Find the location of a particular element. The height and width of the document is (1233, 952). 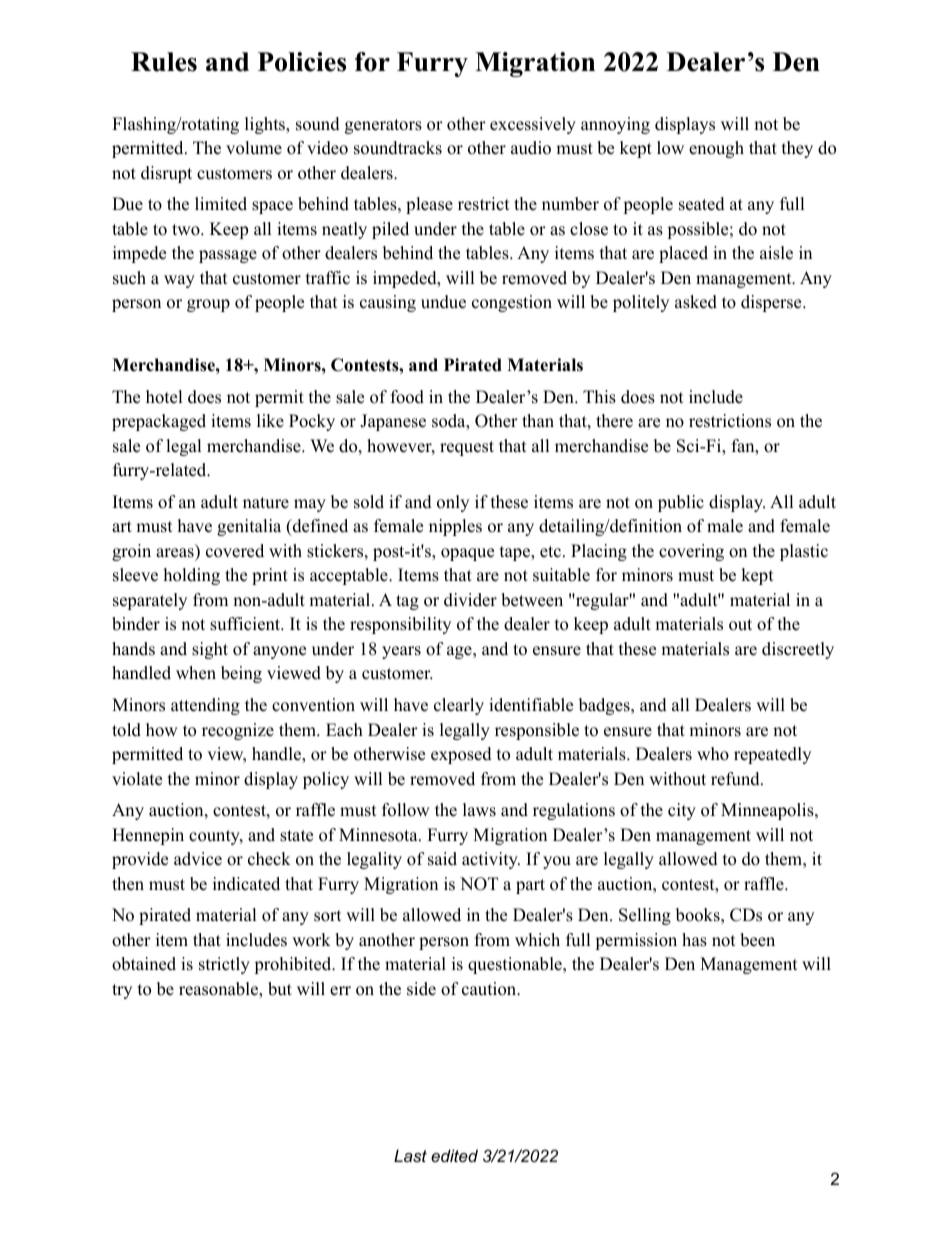

edited is located at coordinates (454, 1155).
